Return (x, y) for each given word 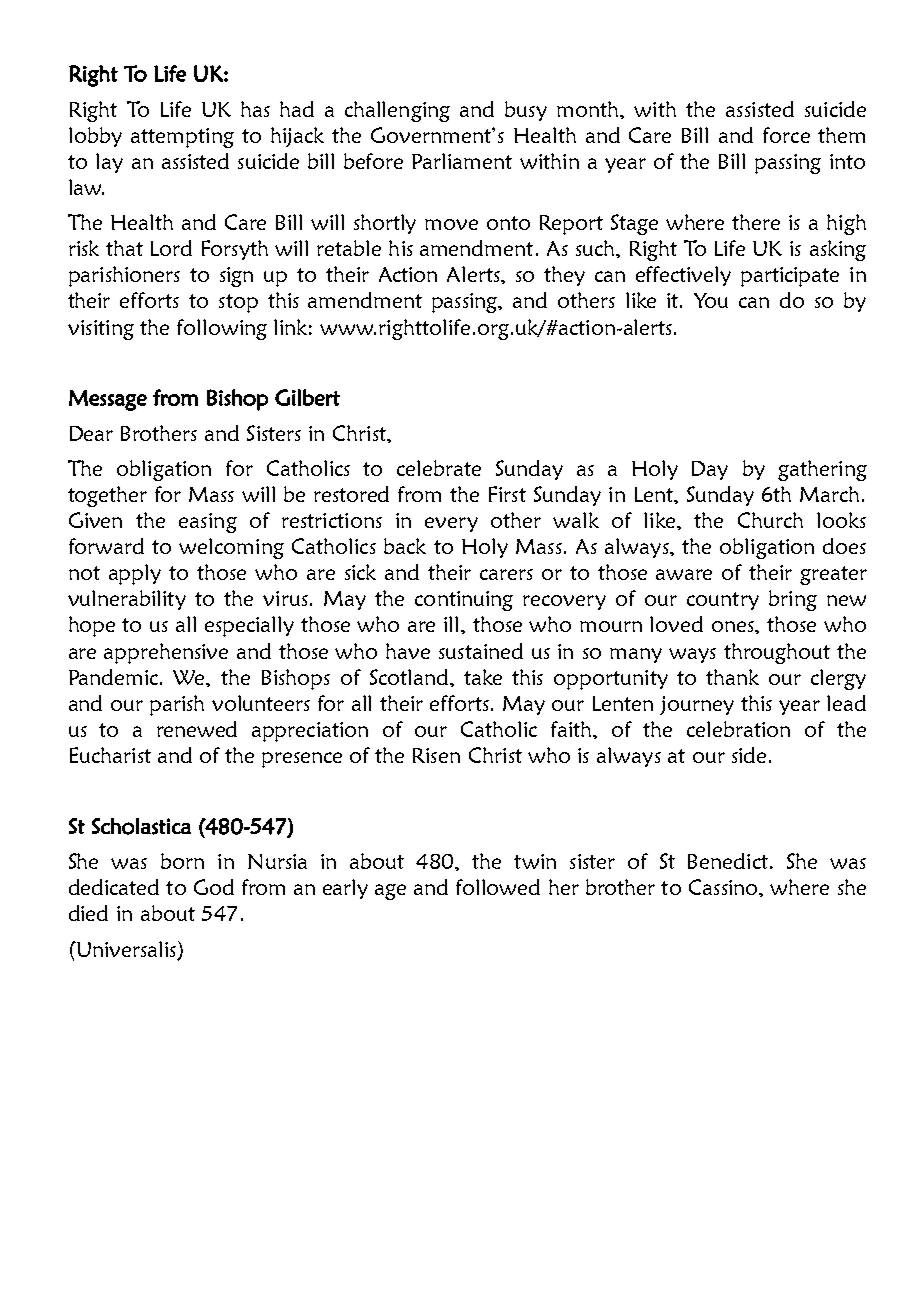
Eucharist (110, 755)
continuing (464, 601)
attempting (182, 138)
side (749, 755)
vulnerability (127, 600)
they (564, 276)
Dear (91, 433)
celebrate (439, 468)
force (786, 135)
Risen (436, 755)
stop (238, 303)
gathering (822, 470)
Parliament (462, 161)
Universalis (126, 950)
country (723, 601)
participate (790, 277)
